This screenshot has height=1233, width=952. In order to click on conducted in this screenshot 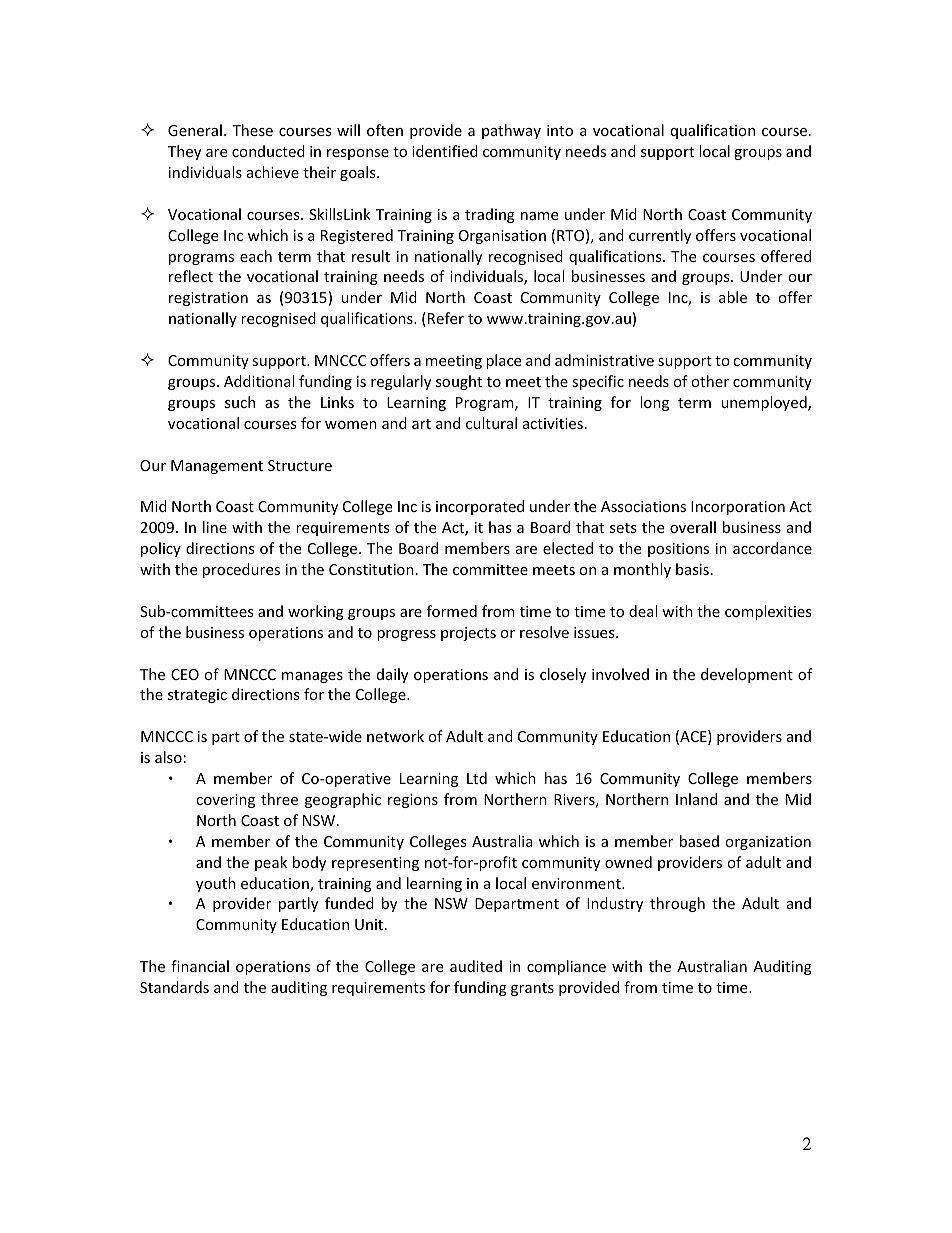, I will do `click(268, 151)`.
